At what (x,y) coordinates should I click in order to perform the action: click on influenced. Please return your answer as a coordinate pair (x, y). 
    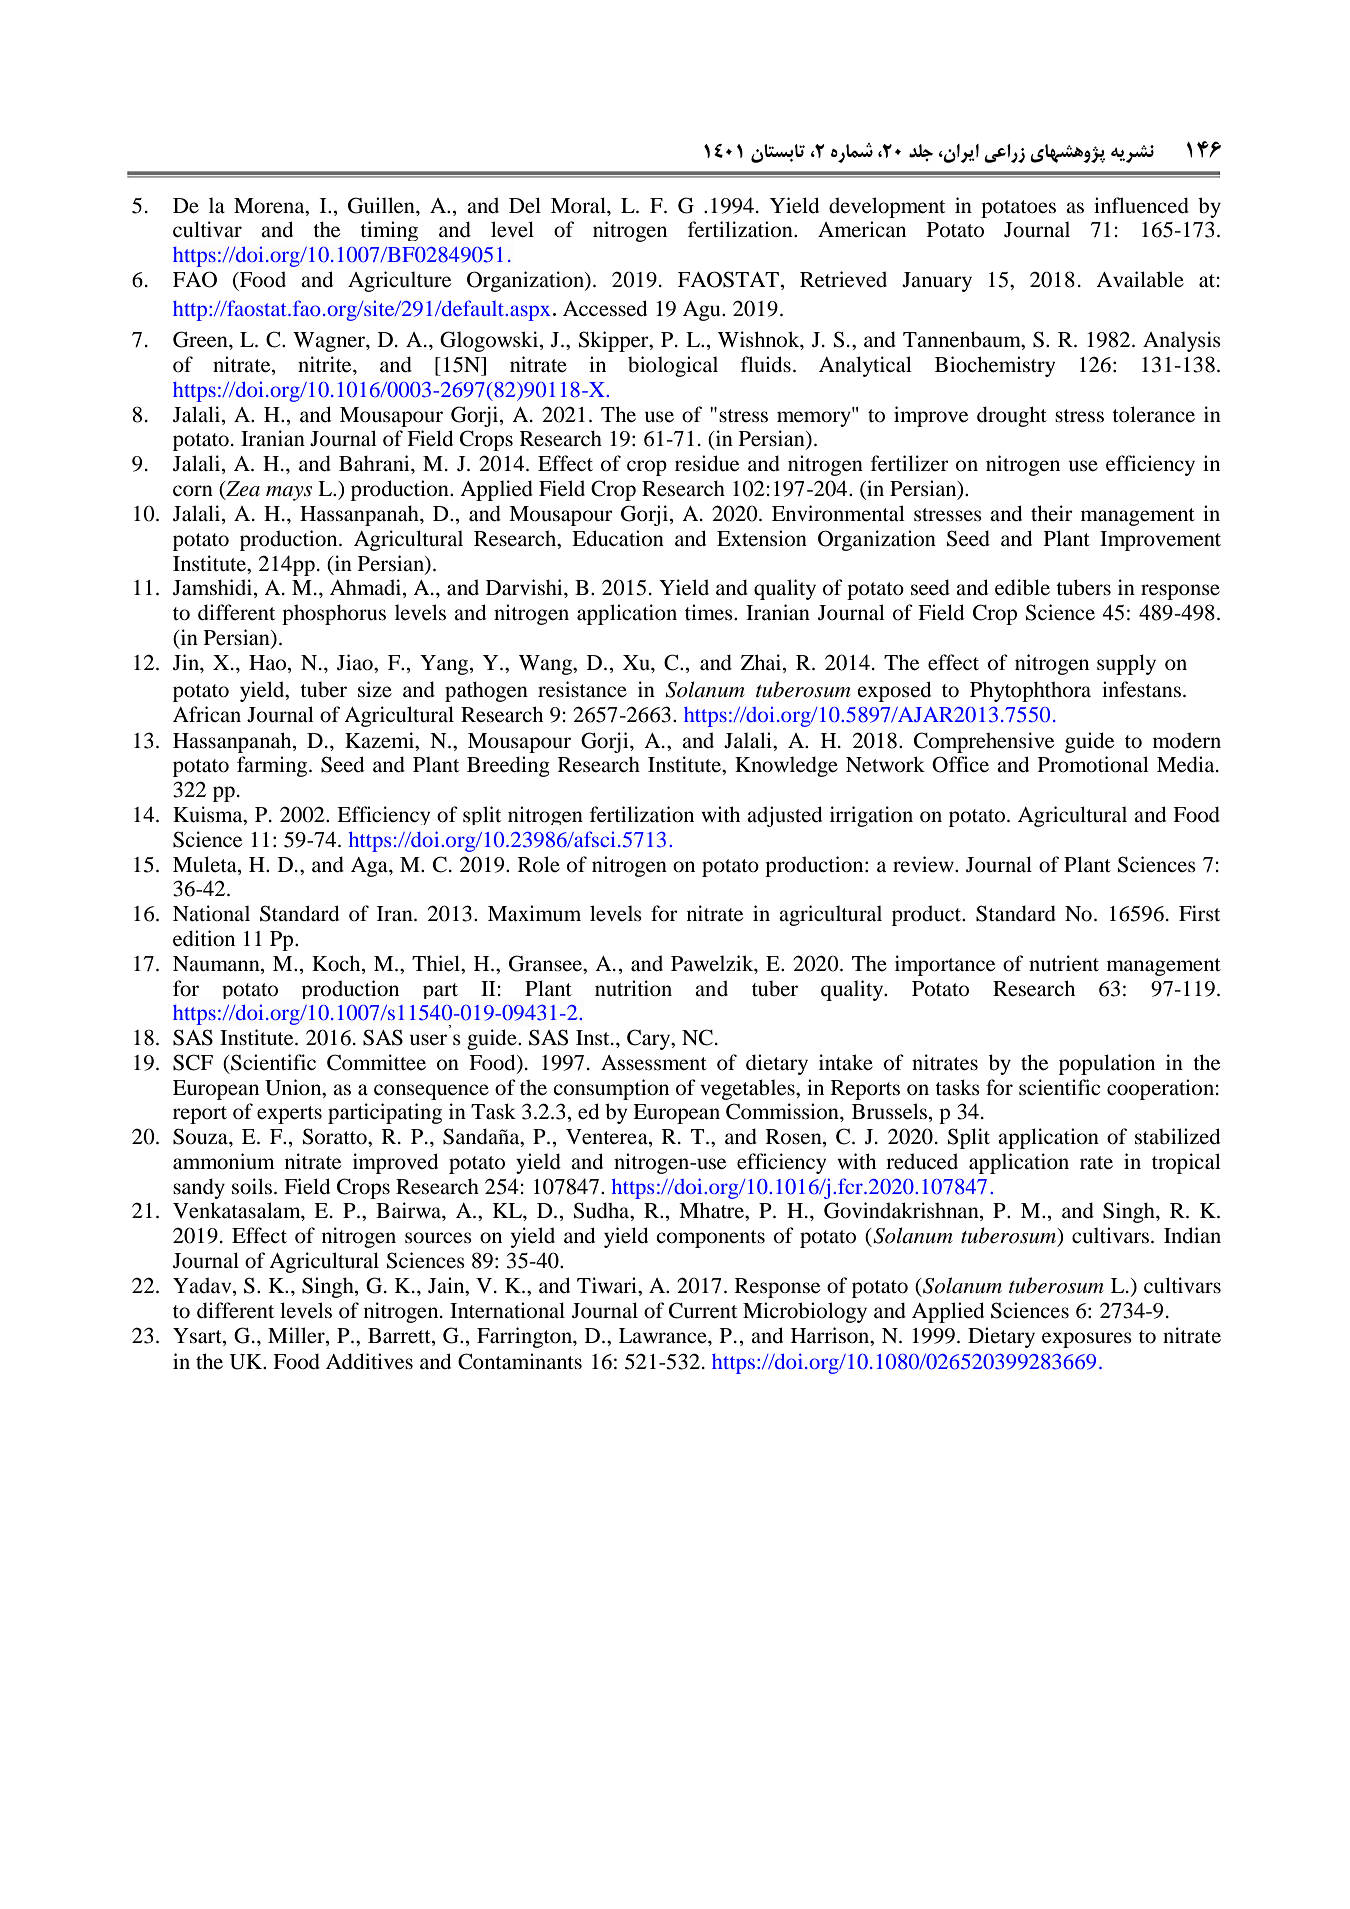
    Looking at the image, I should click on (1141, 205).
